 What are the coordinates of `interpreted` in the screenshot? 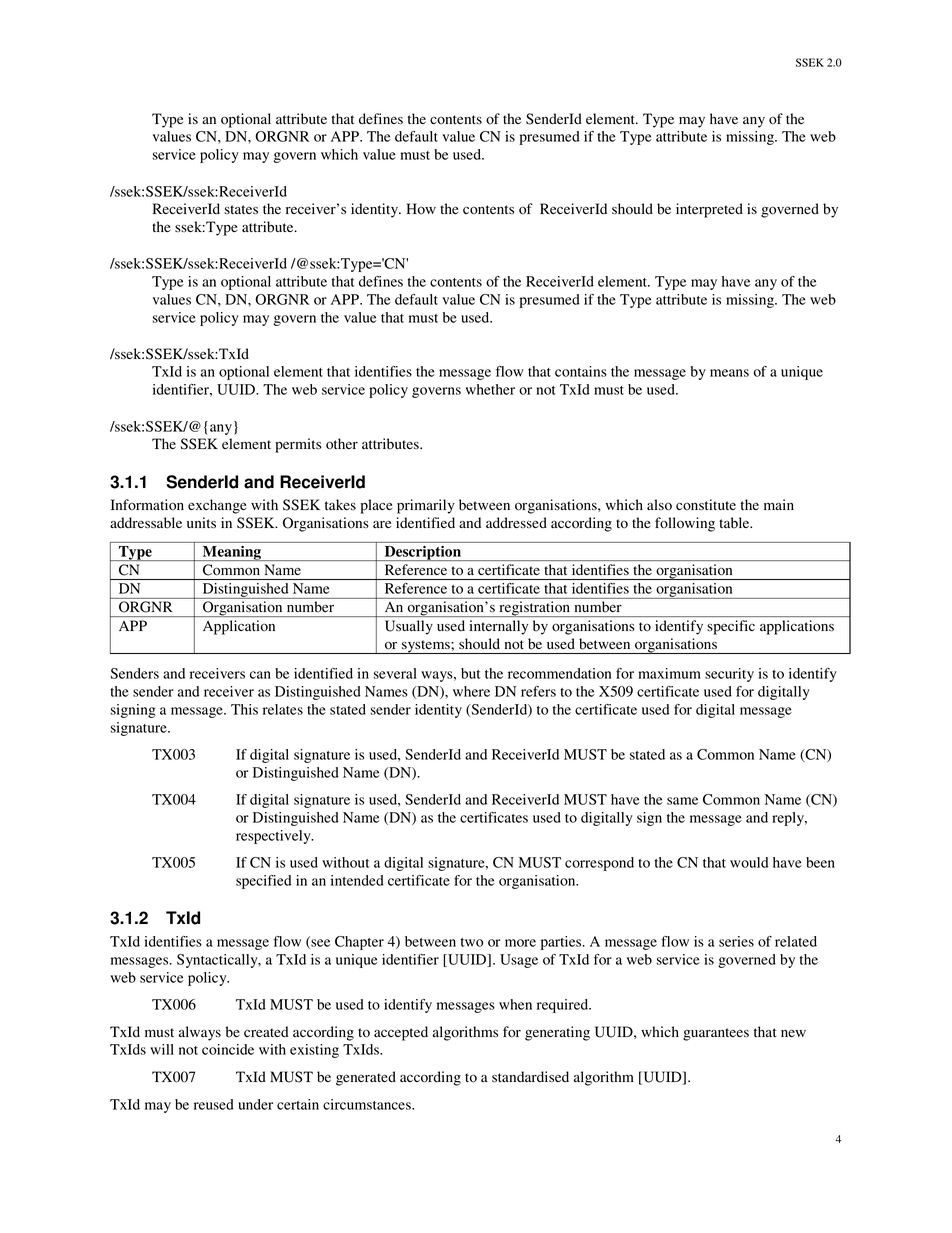 It's located at (709, 210).
